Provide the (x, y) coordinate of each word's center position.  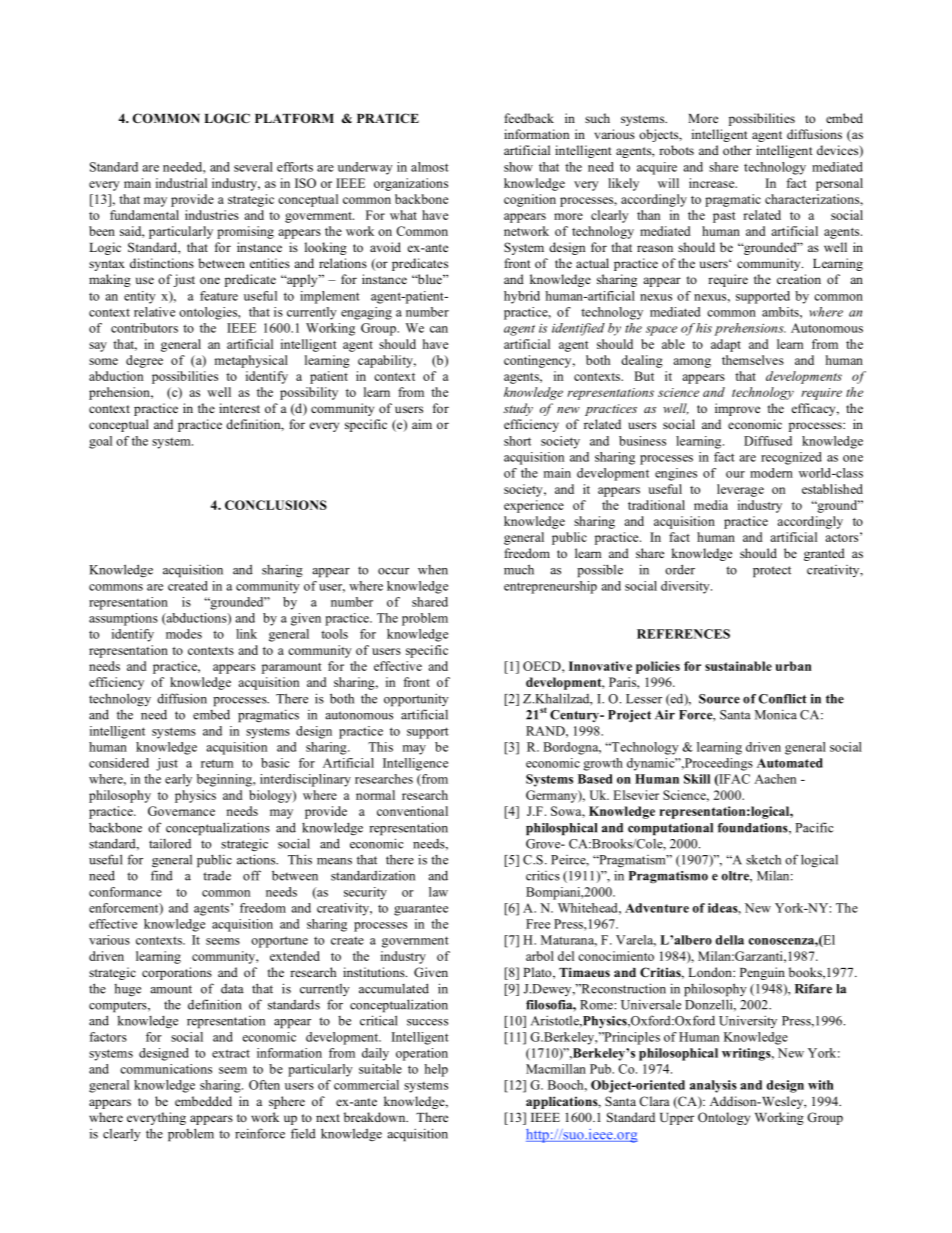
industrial (181, 183)
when (433, 570)
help (436, 1070)
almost (430, 167)
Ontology (724, 1118)
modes (184, 634)
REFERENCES (683, 634)
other (737, 150)
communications (166, 1069)
